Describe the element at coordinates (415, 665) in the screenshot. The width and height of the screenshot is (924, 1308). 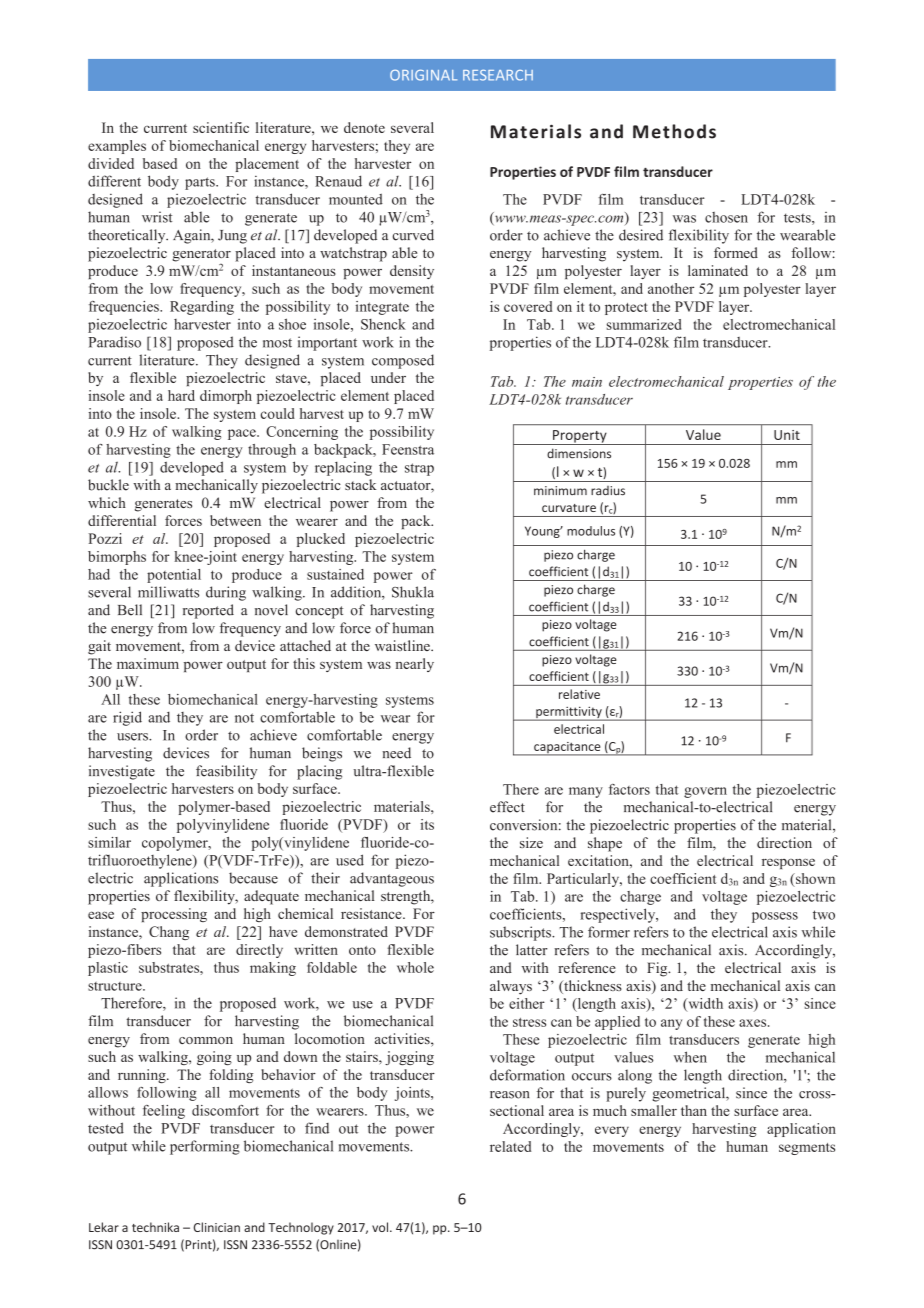
I see `nearly` at that location.
